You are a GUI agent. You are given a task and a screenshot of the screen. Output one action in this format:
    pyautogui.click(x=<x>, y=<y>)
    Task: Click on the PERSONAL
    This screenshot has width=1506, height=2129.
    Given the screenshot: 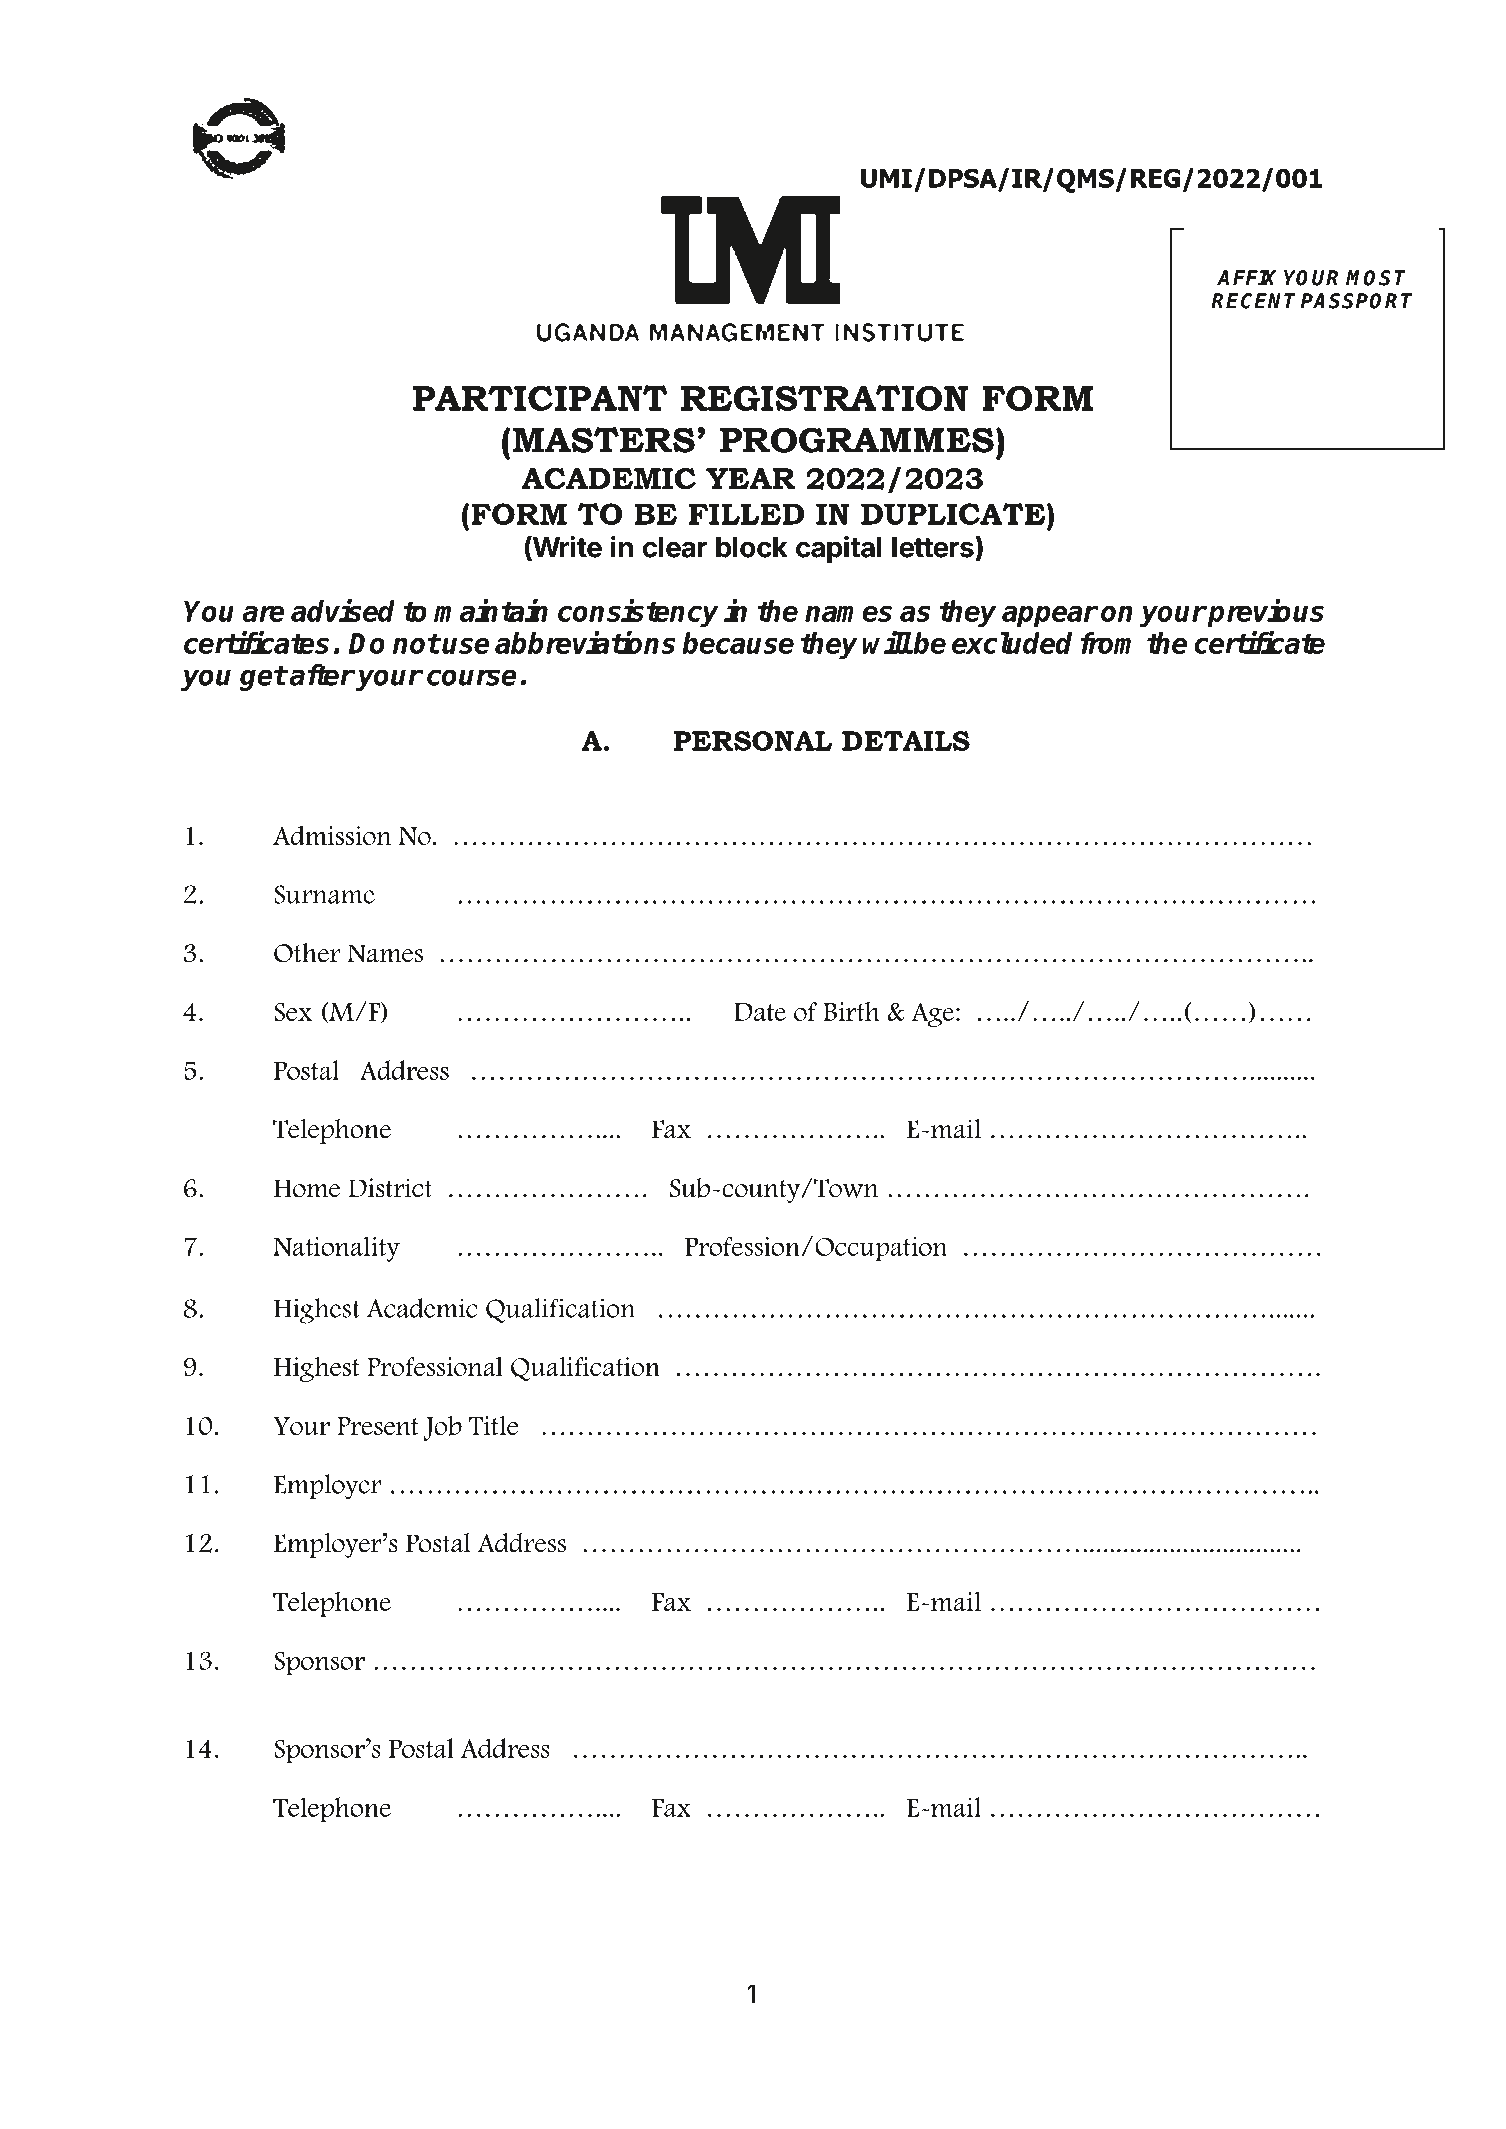 What is the action you would take?
    pyautogui.click(x=753, y=741)
